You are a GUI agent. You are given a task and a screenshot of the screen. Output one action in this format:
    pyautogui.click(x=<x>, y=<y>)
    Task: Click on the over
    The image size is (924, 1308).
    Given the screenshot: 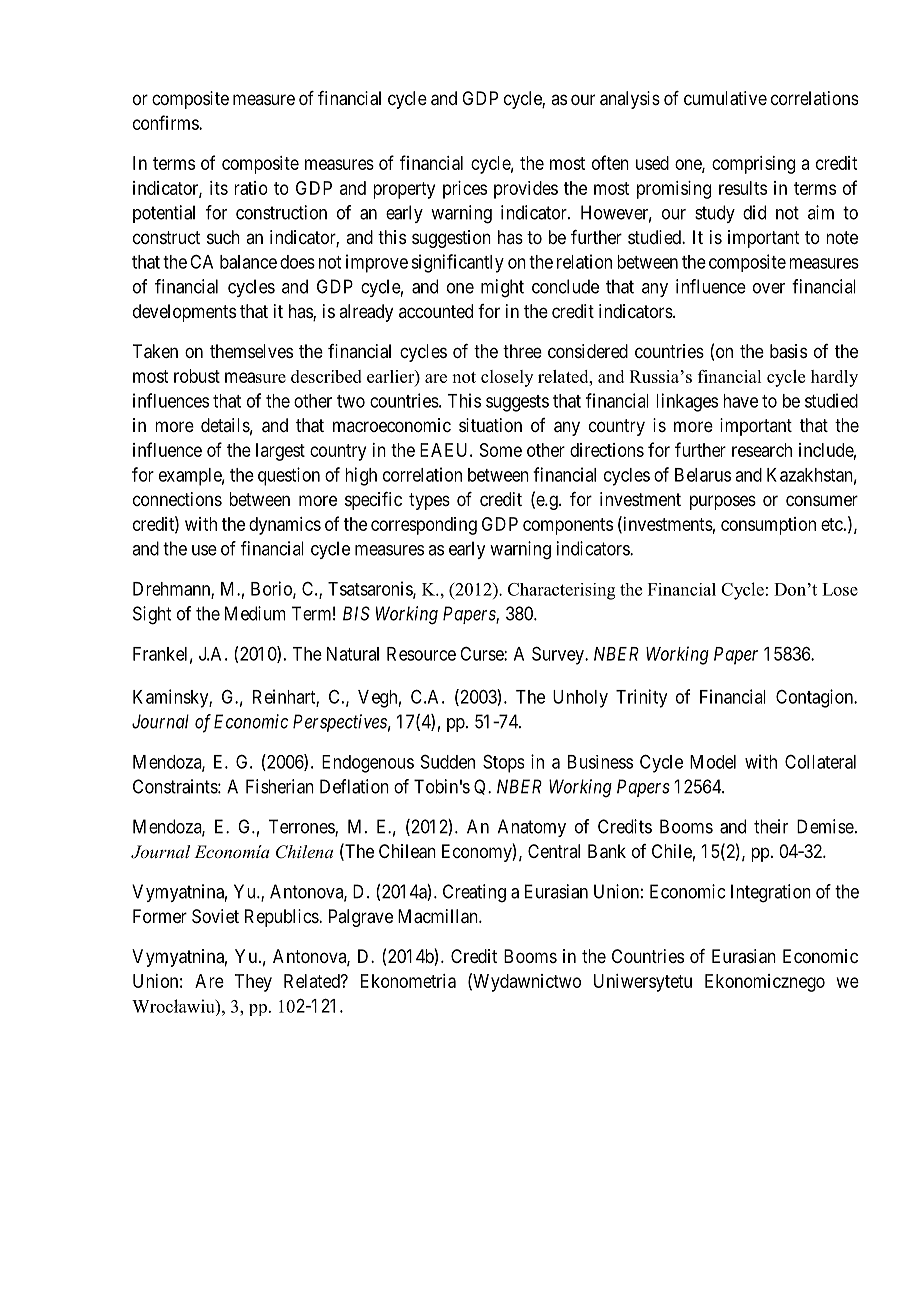 What is the action you would take?
    pyautogui.click(x=769, y=288)
